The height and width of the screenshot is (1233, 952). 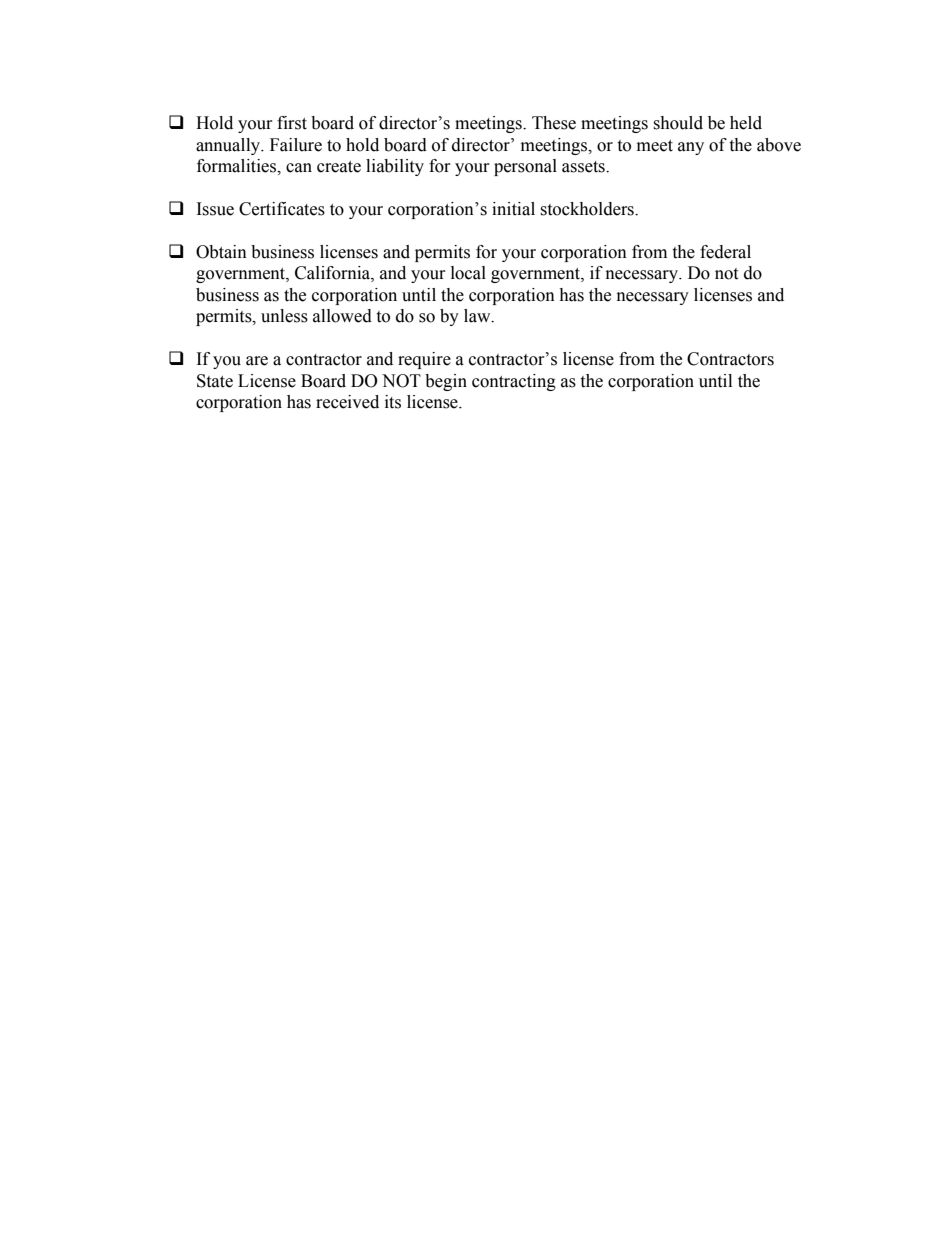 What do you see at coordinates (257, 361) in the screenshot?
I see `are` at bounding box center [257, 361].
